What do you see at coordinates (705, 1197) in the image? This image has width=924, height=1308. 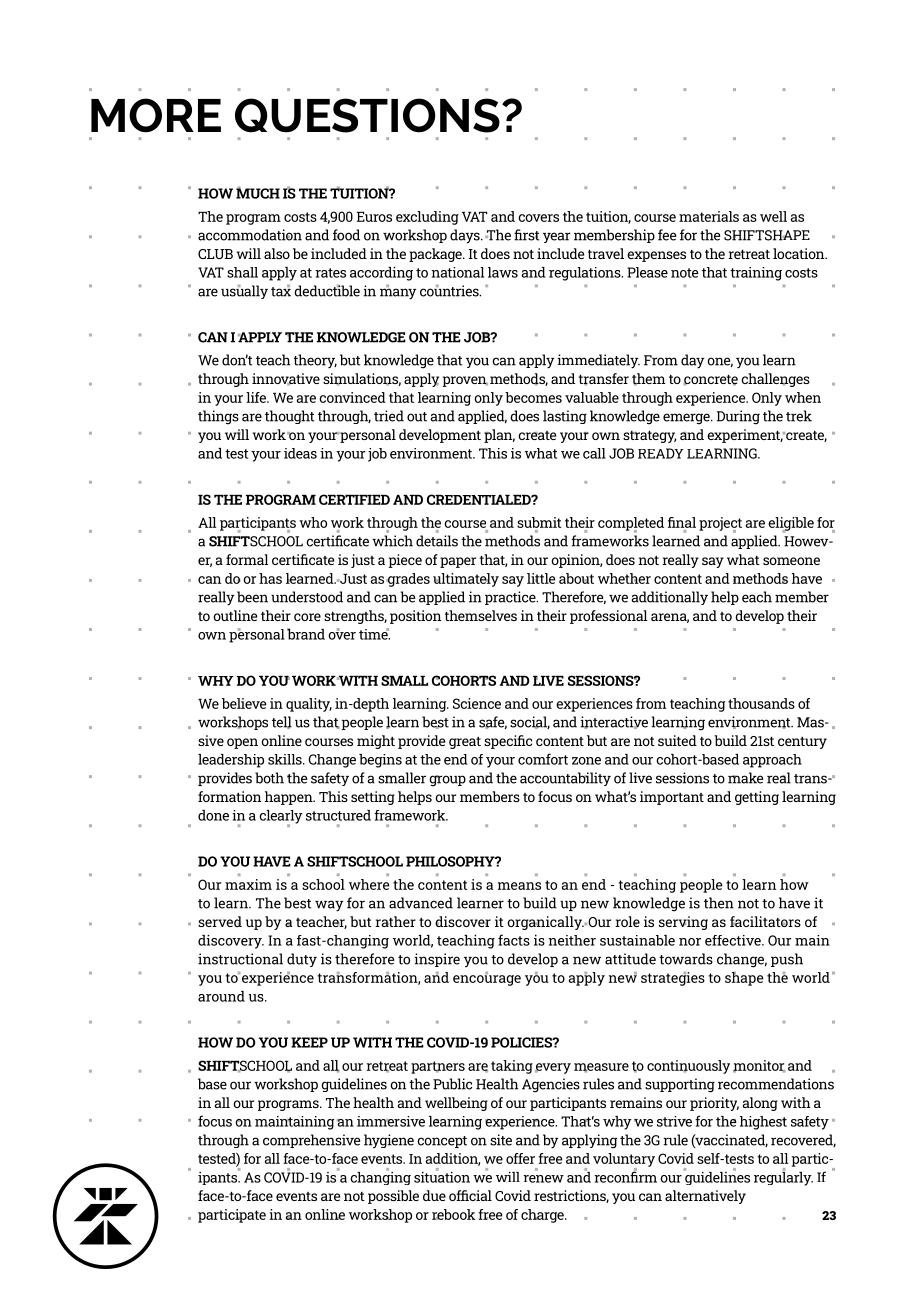 I see `alternatively` at bounding box center [705, 1197].
